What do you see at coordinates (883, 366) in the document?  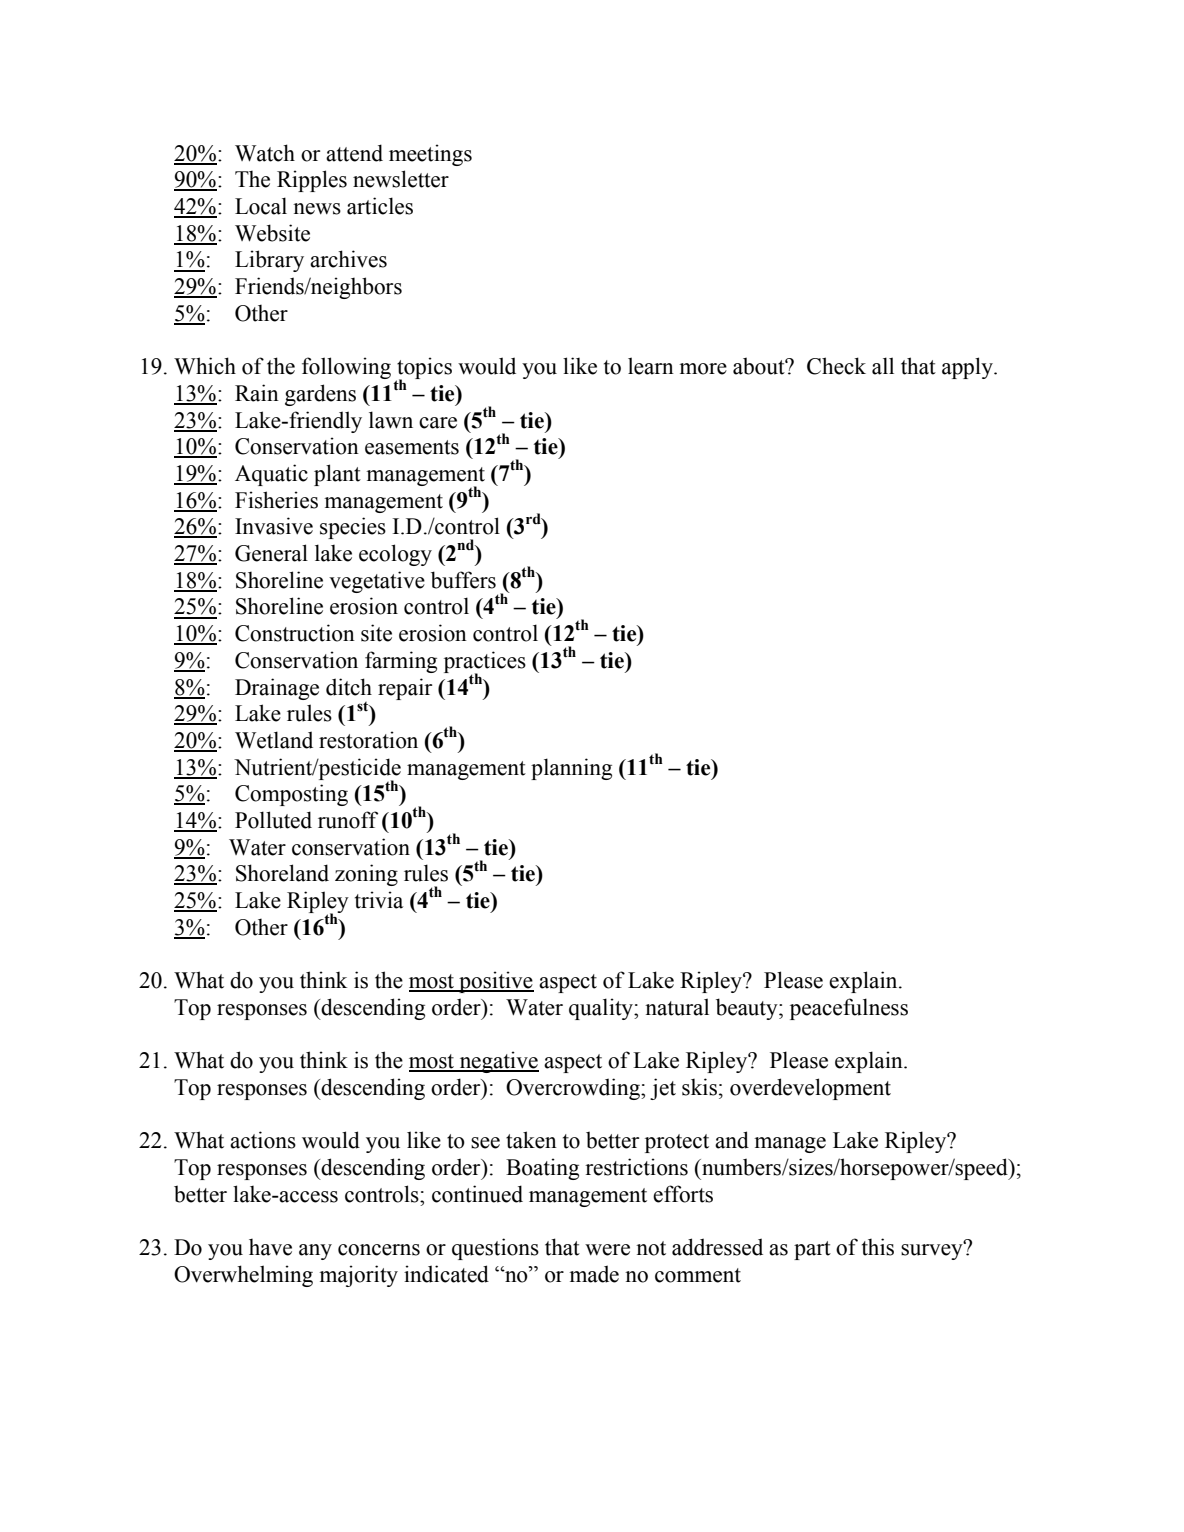 I see `all` at bounding box center [883, 366].
